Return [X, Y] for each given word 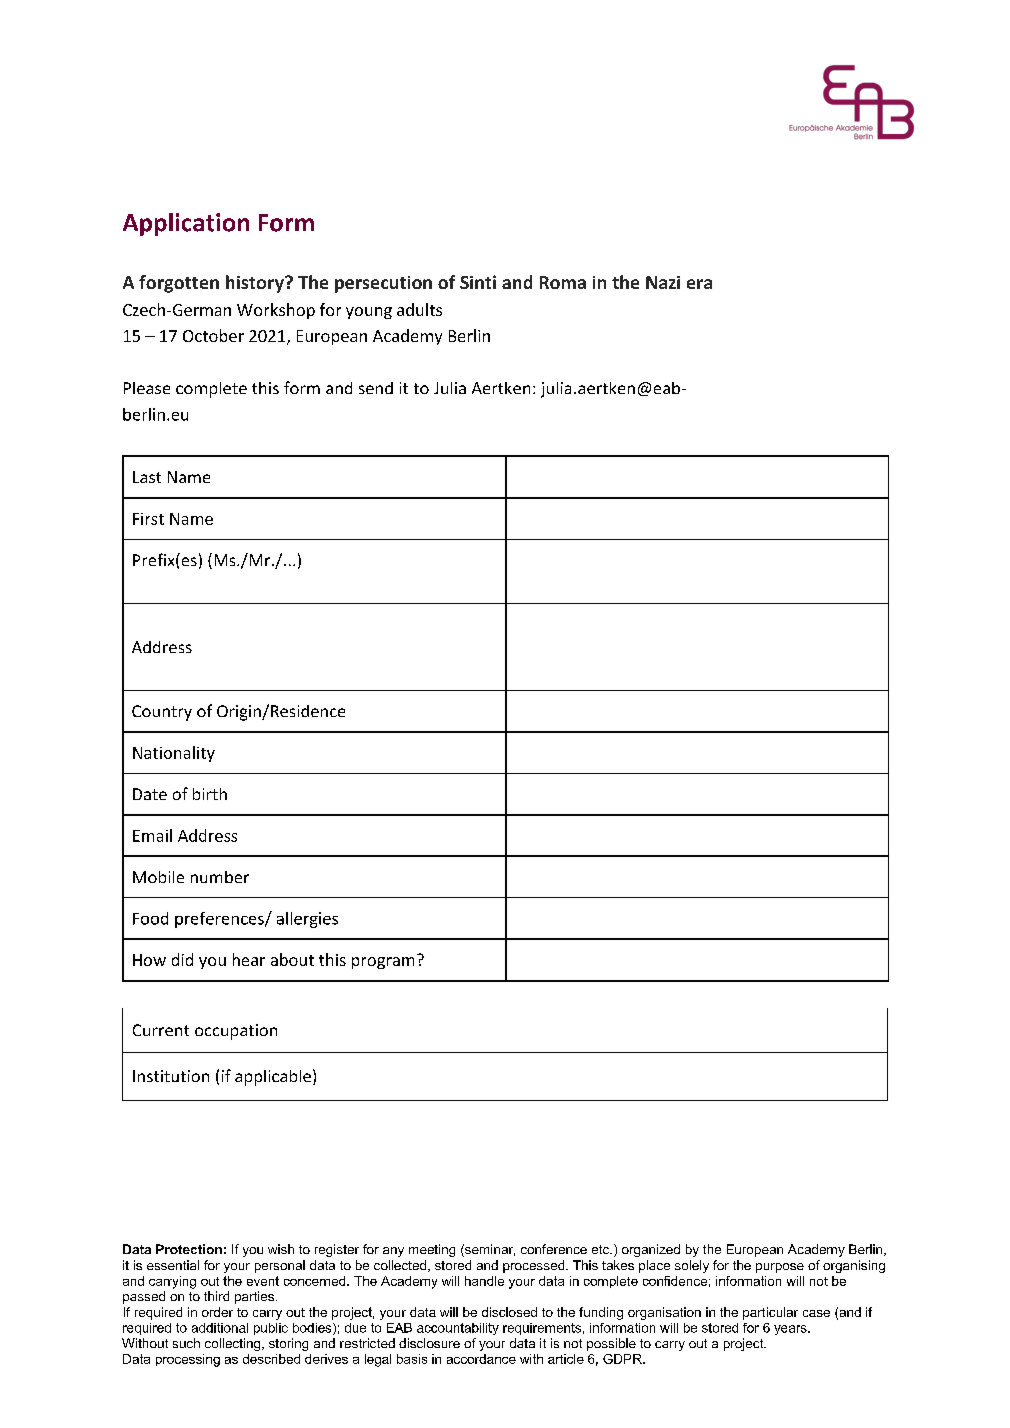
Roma [563, 282]
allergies [307, 920]
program [383, 963]
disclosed [509, 1312]
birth [210, 794]
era [699, 284]
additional [220, 1328]
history [256, 284]
